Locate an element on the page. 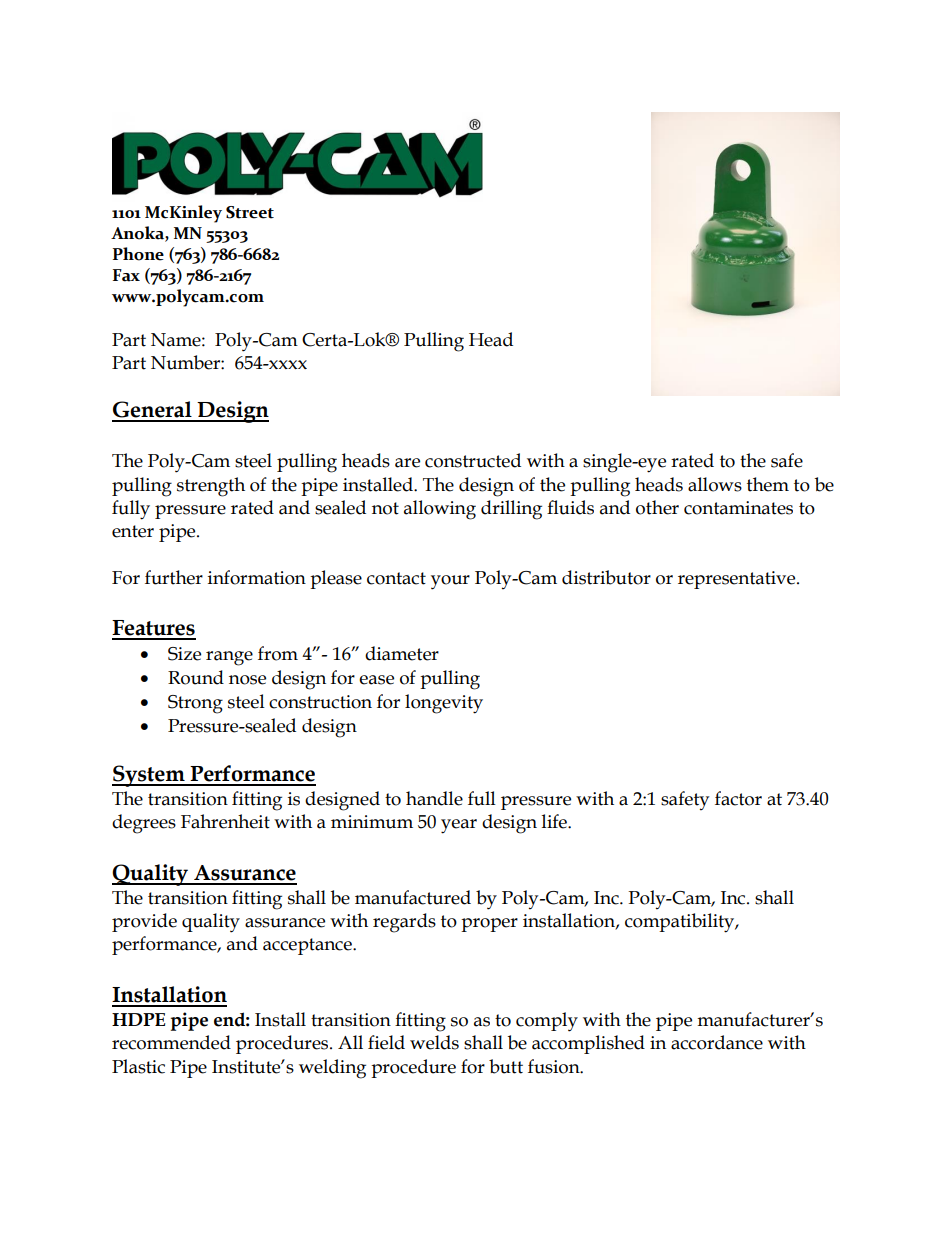  accordance is located at coordinates (717, 1042).
